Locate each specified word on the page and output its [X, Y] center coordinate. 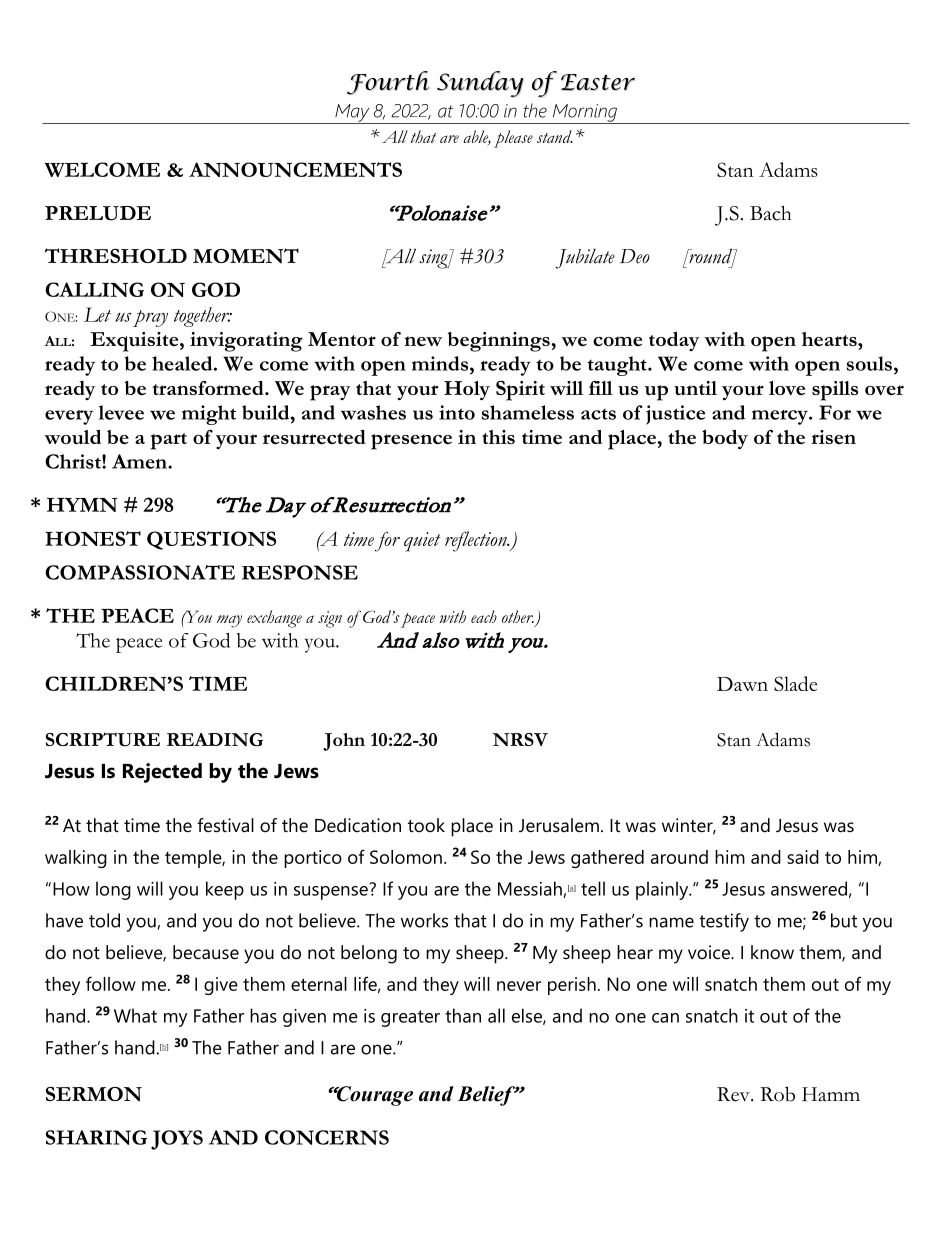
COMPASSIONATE [140, 572]
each [484, 616]
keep [225, 890]
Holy [467, 390]
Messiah [531, 889]
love [787, 388]
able [477, 137]
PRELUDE [98, 213]
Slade [795, 683]
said [803, 857]
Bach [771, 213]
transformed [209, 388]
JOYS [177, 1140]
